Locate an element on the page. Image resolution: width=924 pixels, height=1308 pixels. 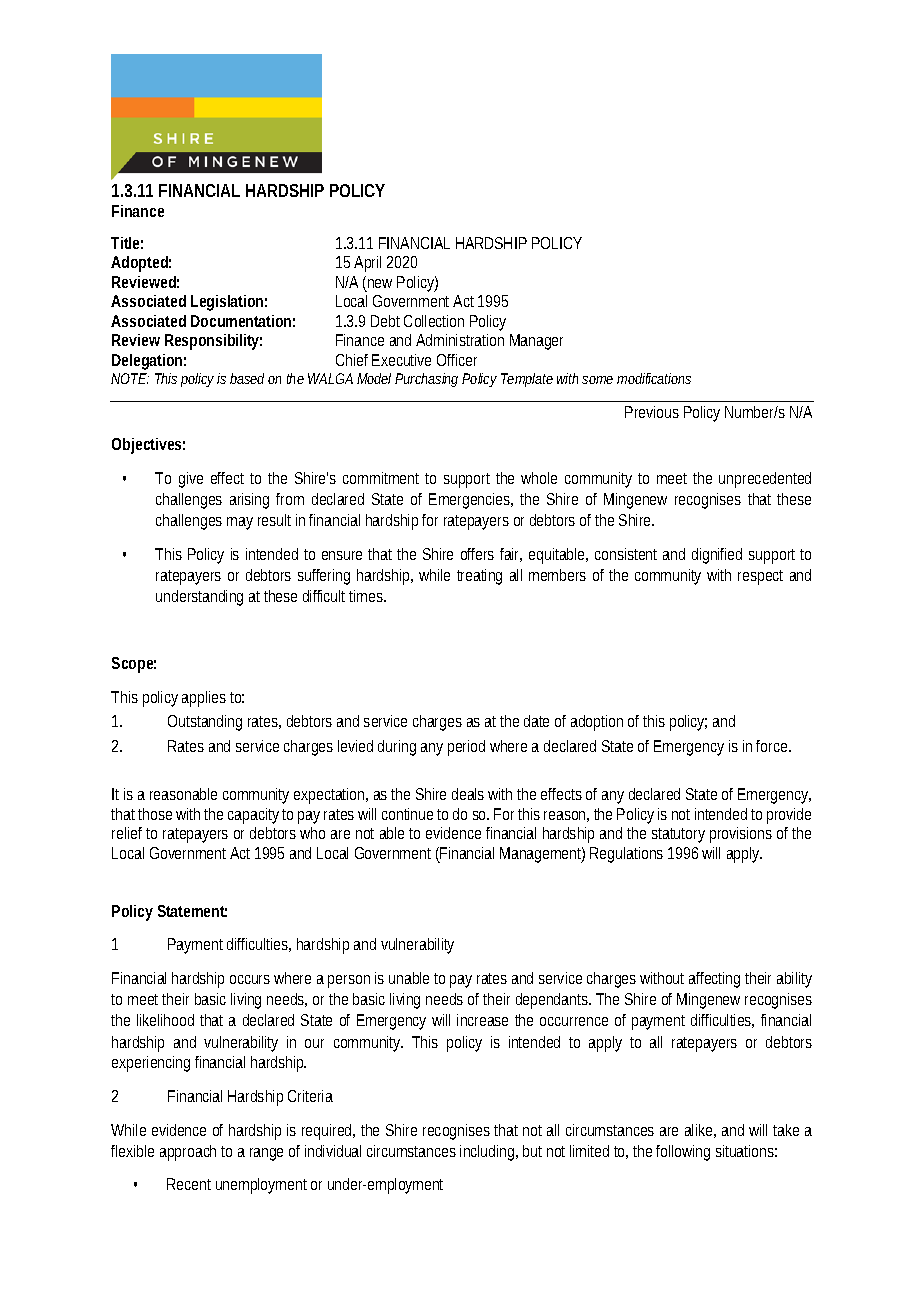
Outstanding is located at coordinates (205, 723).
